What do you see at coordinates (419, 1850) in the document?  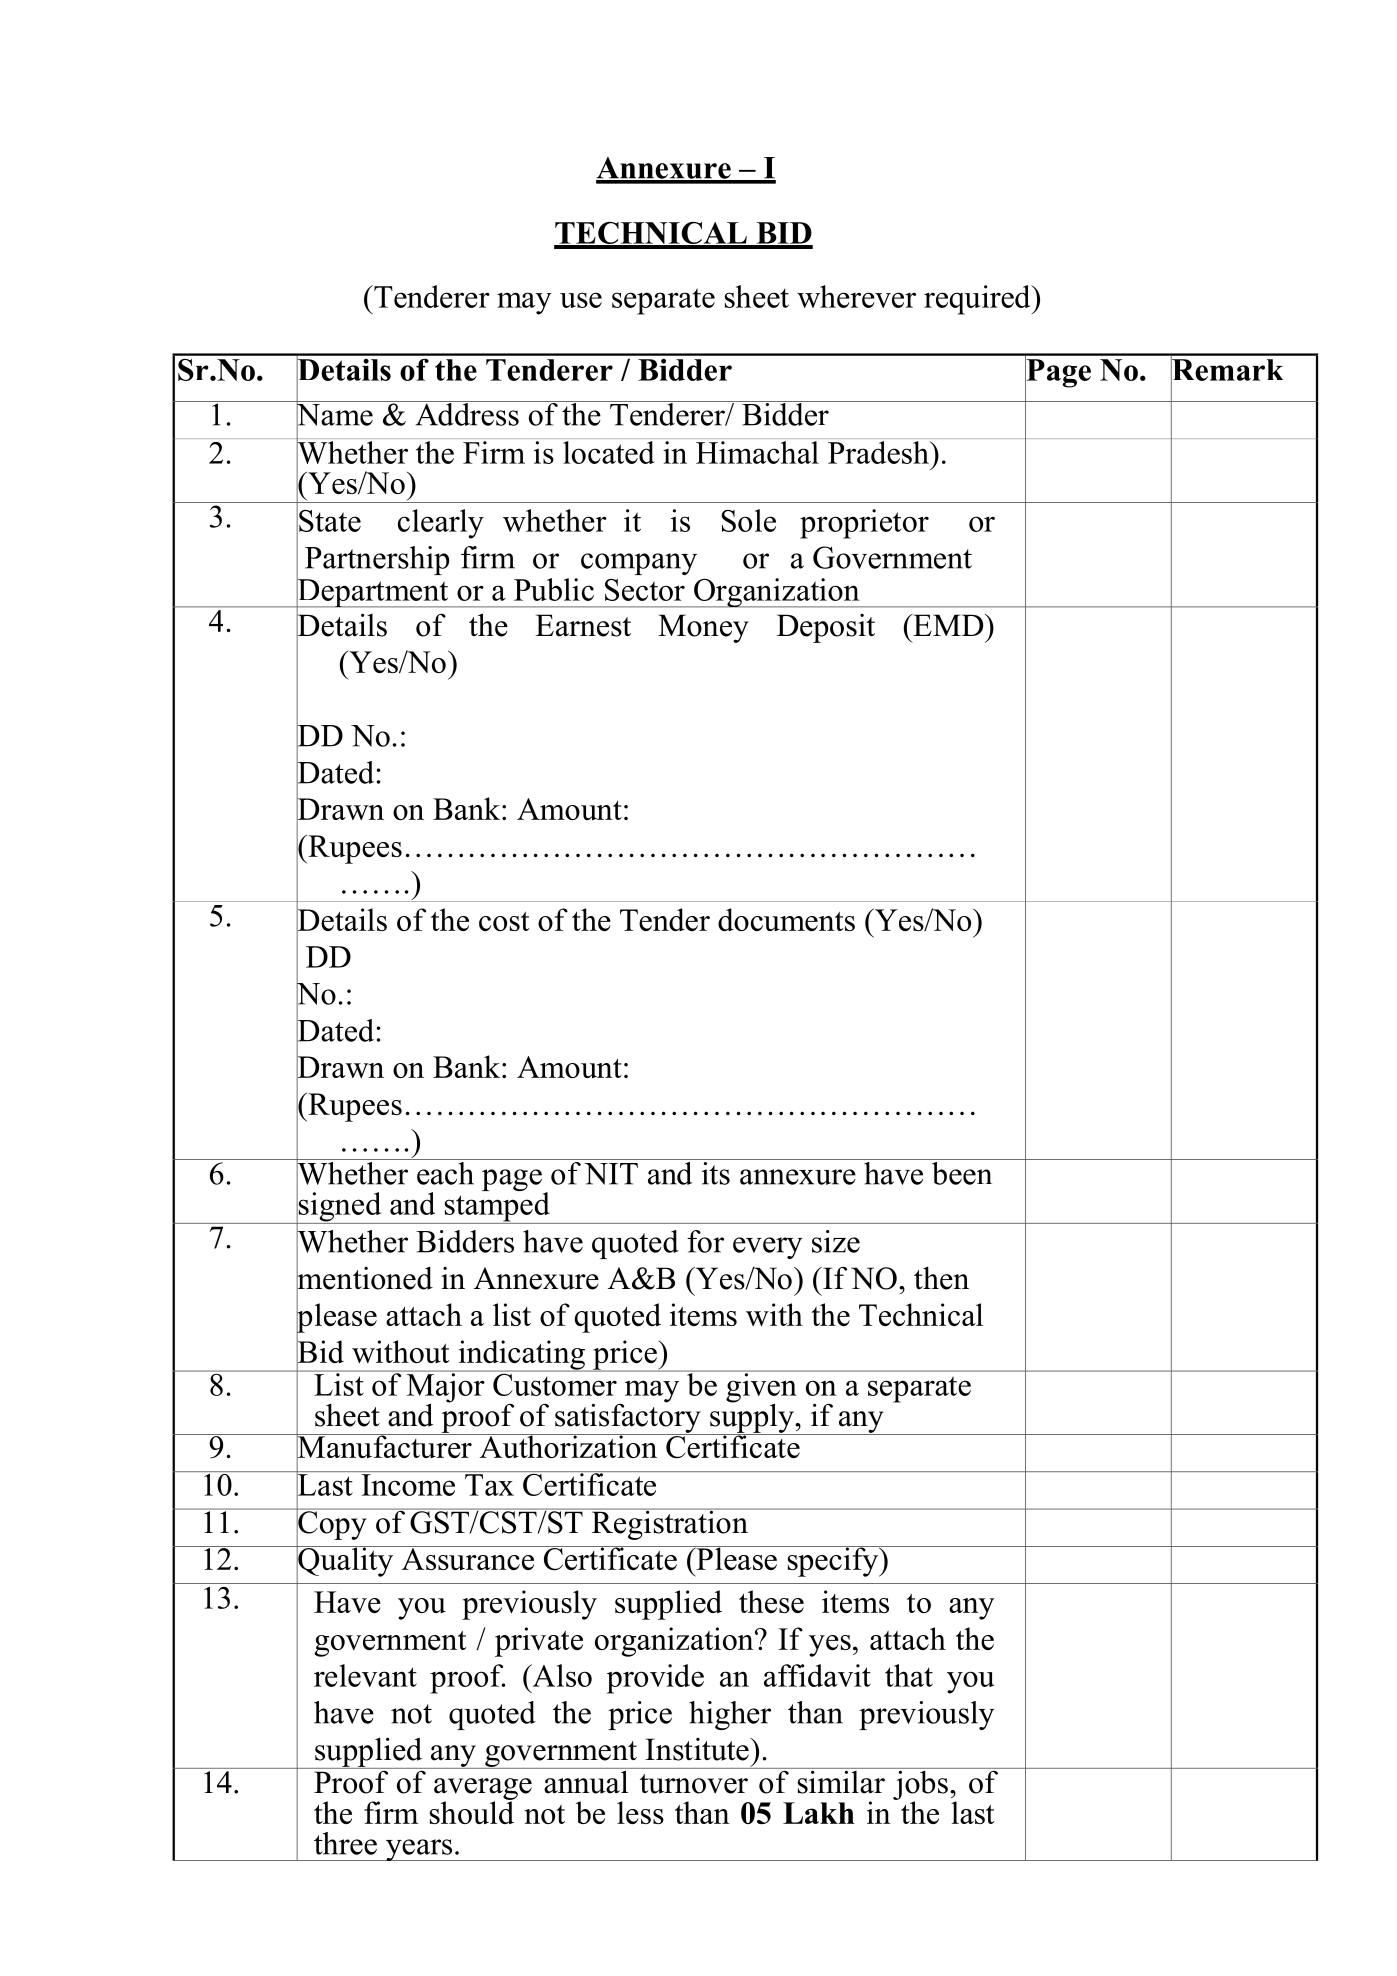 I see `years` at bounding box center [419, 1850].
